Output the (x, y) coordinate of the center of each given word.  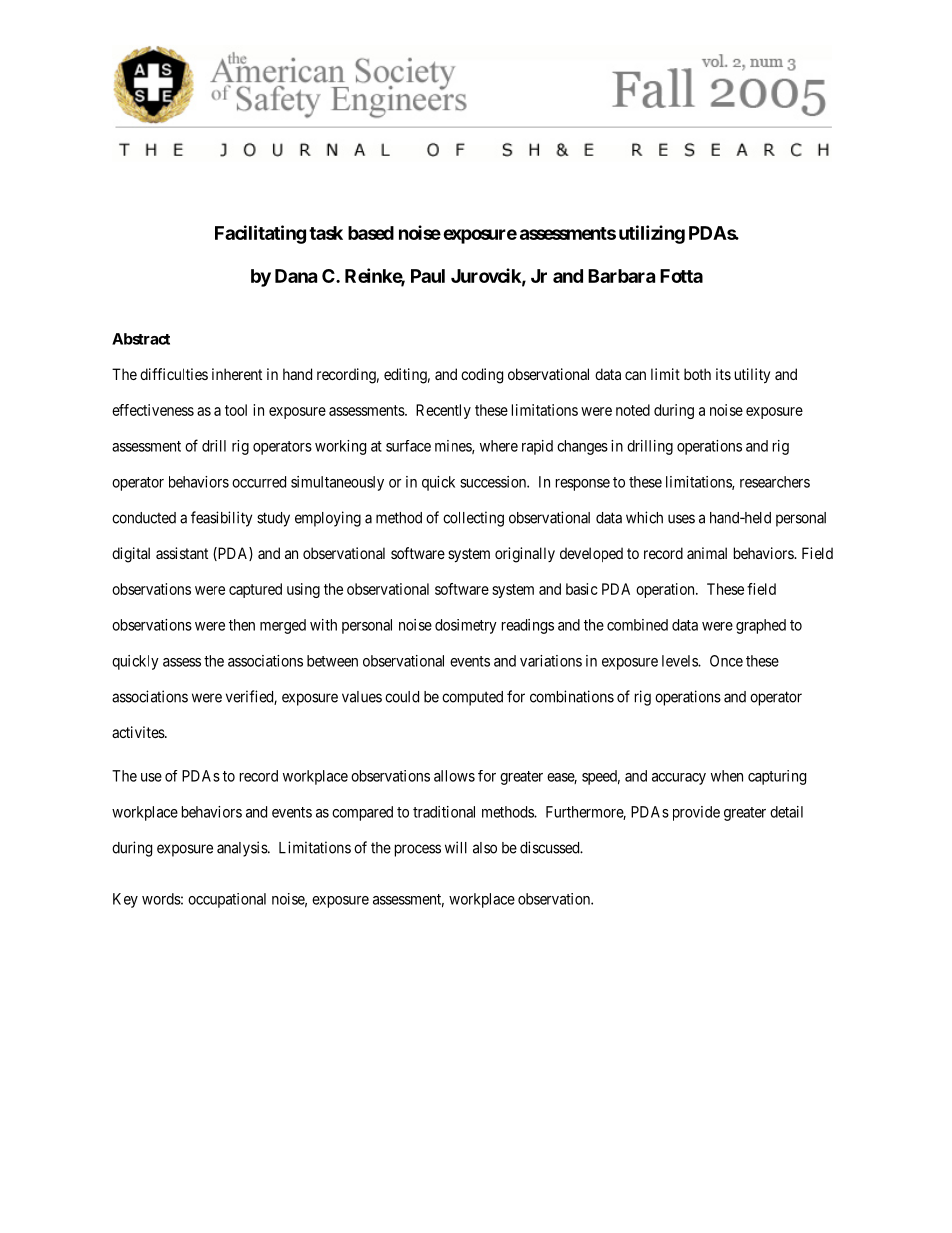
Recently (443, 411)
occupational (227, 900)
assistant (182, 553)
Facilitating (260, 234)
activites (139, 732)
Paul (428, 276)
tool (236, 410)
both (697, 374)
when (727, 776)
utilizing (652, 234)
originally (525, 555)
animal (707, 553)
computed (472, 698)
